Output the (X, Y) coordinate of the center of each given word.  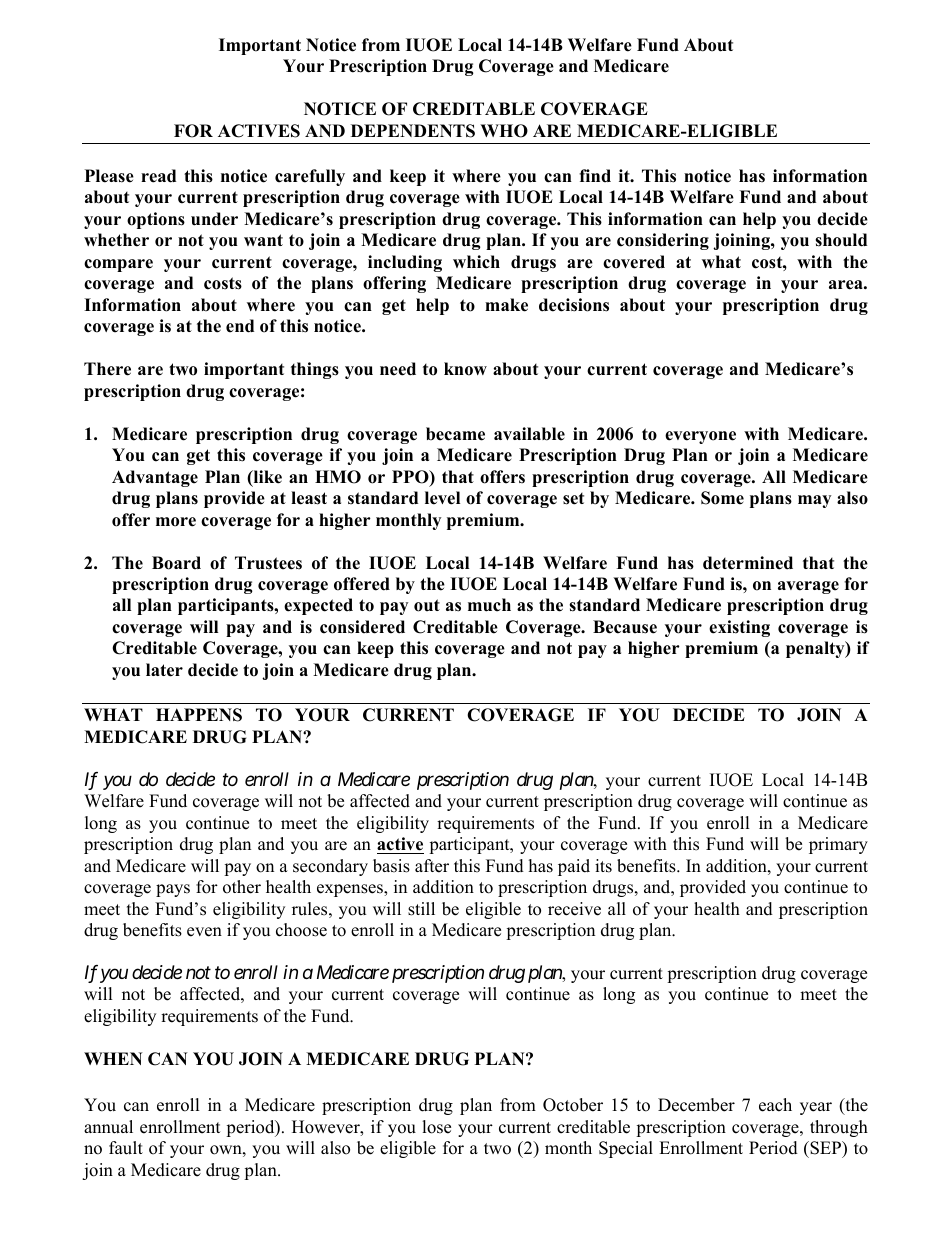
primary (838, 845)
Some (722, 498)
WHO (504, 131)
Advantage (155, 478)
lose (436, 1127)
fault (126, 1148)
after (432, 866)
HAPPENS (199, 715)
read (158, 176)
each (775, 1105)
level (442, 498)
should (841, 240)
